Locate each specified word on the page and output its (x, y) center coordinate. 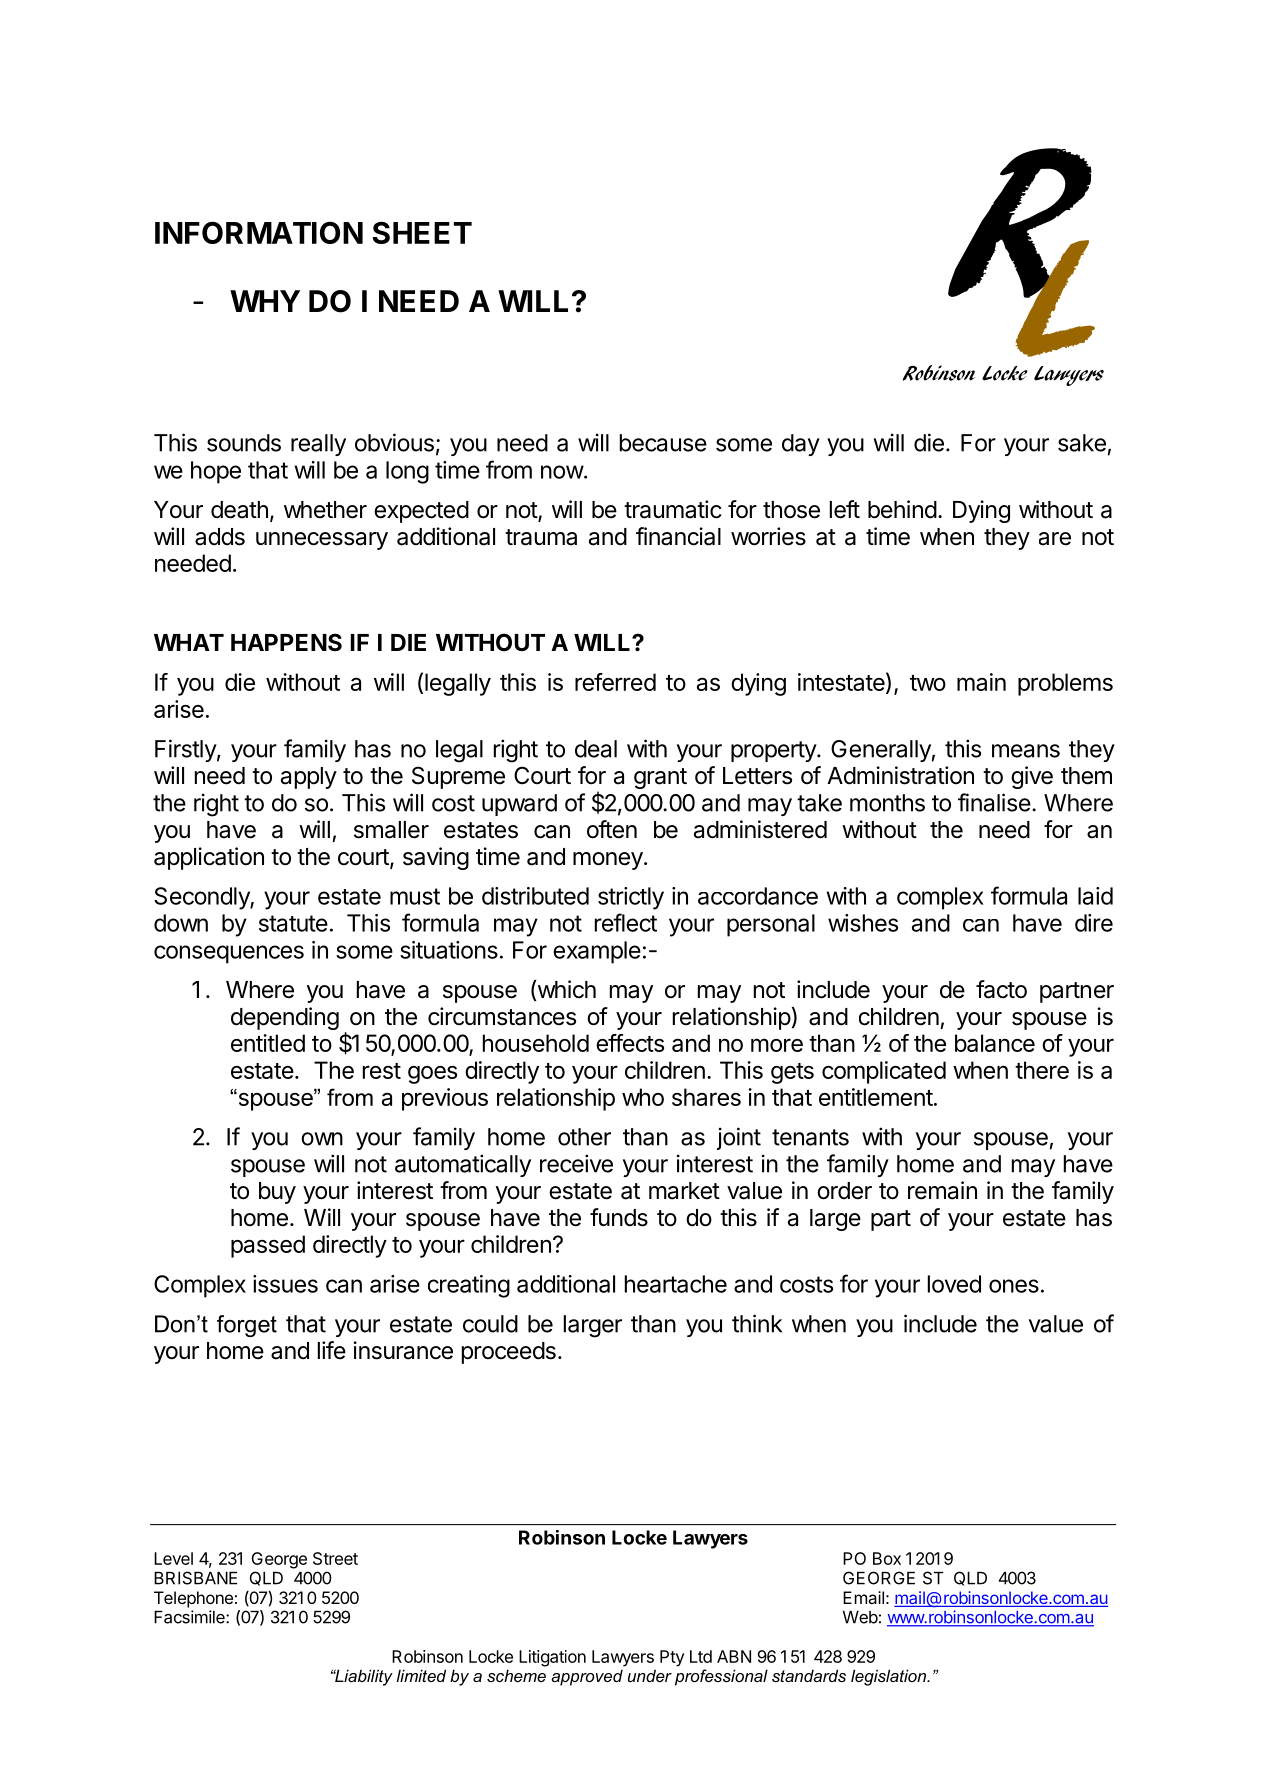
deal (596, 749)
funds (619, 1217)
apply (309, 778)
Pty (672, 1658)
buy (277, 1193)
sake (1082, 443)
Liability (363, 1677)
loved (954, 1284)
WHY (265, 301)
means (1026, 751)
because (663, 443)
